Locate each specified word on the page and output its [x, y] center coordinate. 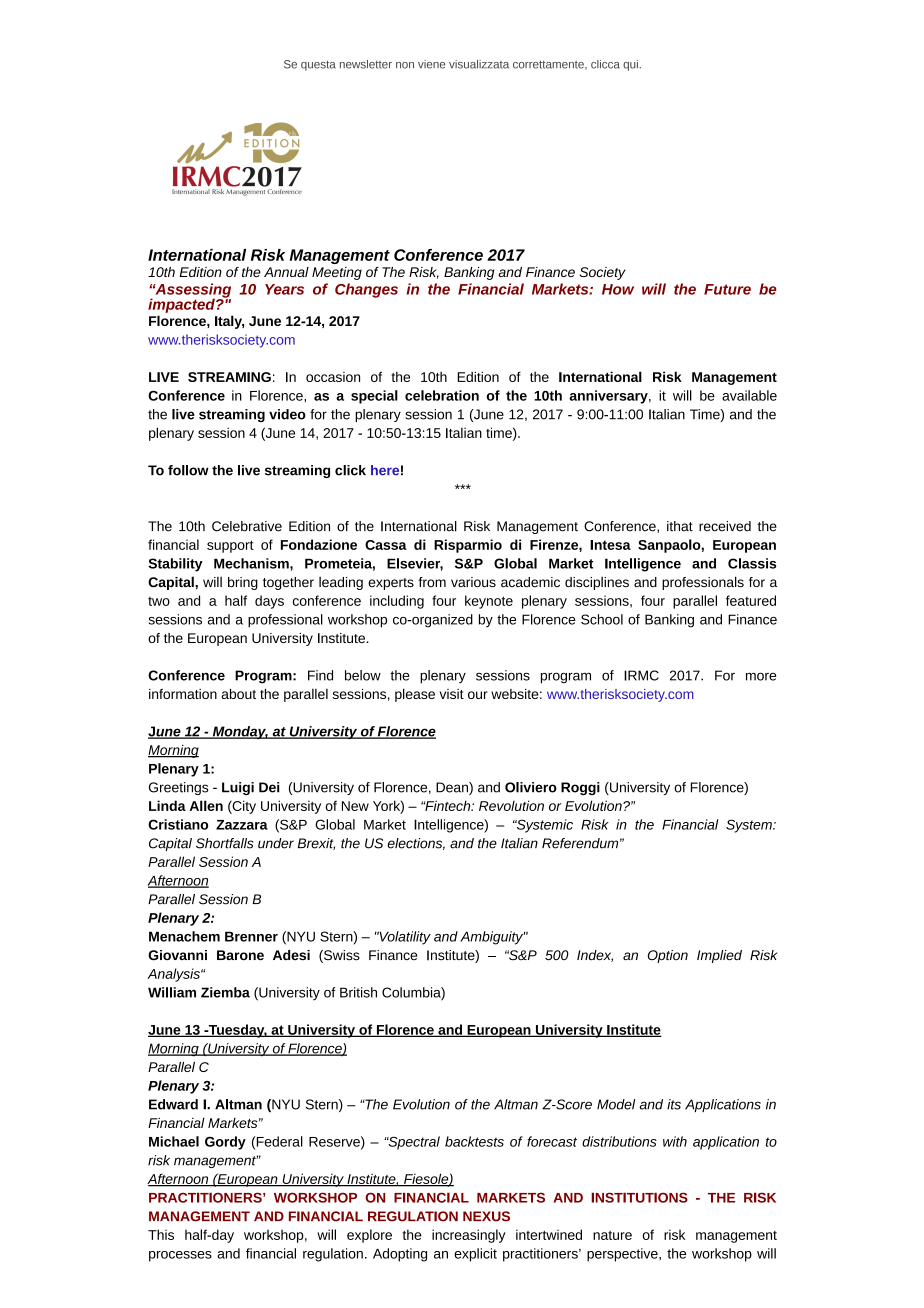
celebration [442, 395]
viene [431, 64]
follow [188, 470]
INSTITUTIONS [639, 1197]
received [725, 526]
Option [668, 956]
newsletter [366, 64]
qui [631, 65]
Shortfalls [225, 843]
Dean [453, 788]
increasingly [469, 1236]
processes [180, 1256]
